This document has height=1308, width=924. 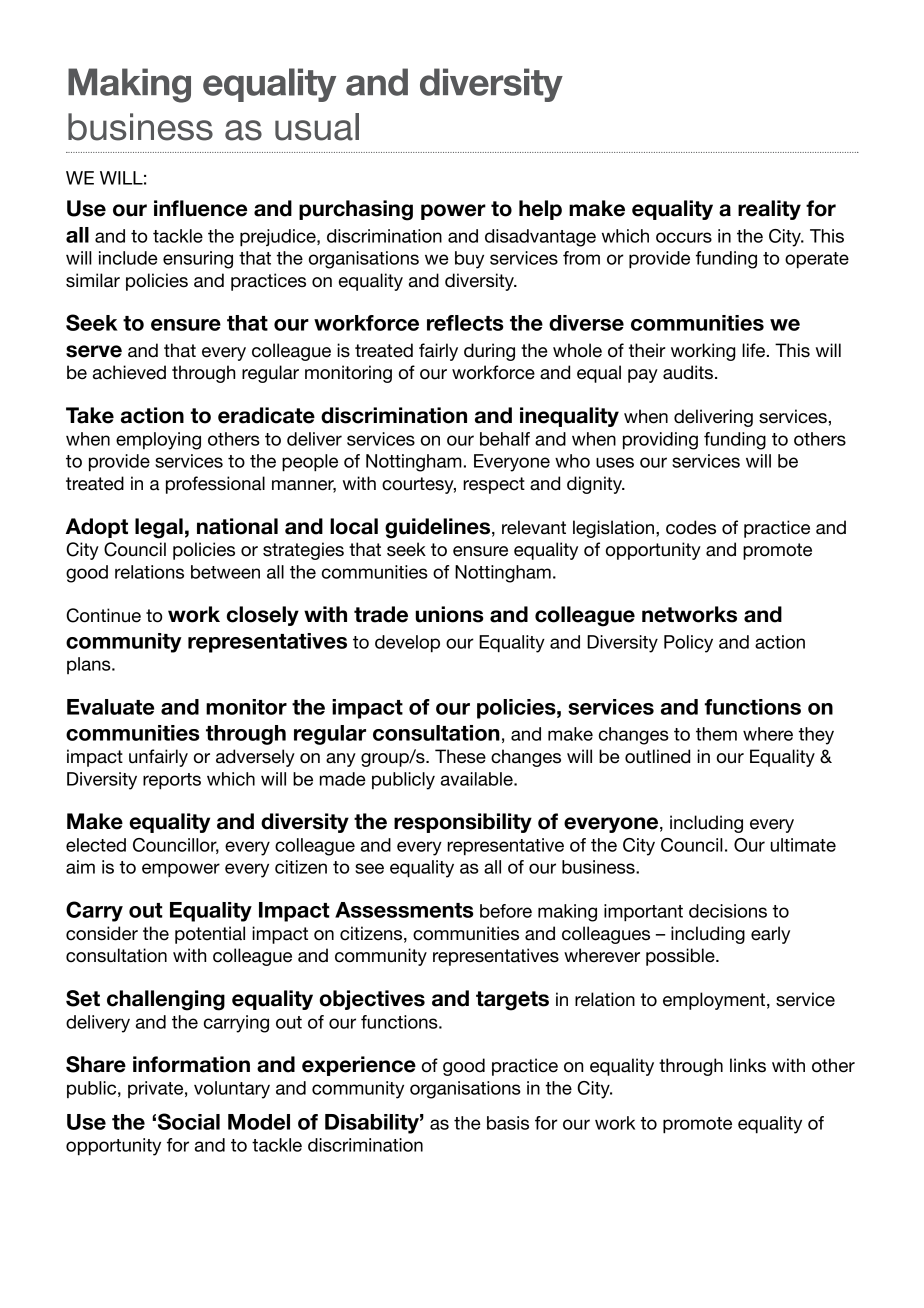 I want to click on legal, so click(x=159, y=528).
